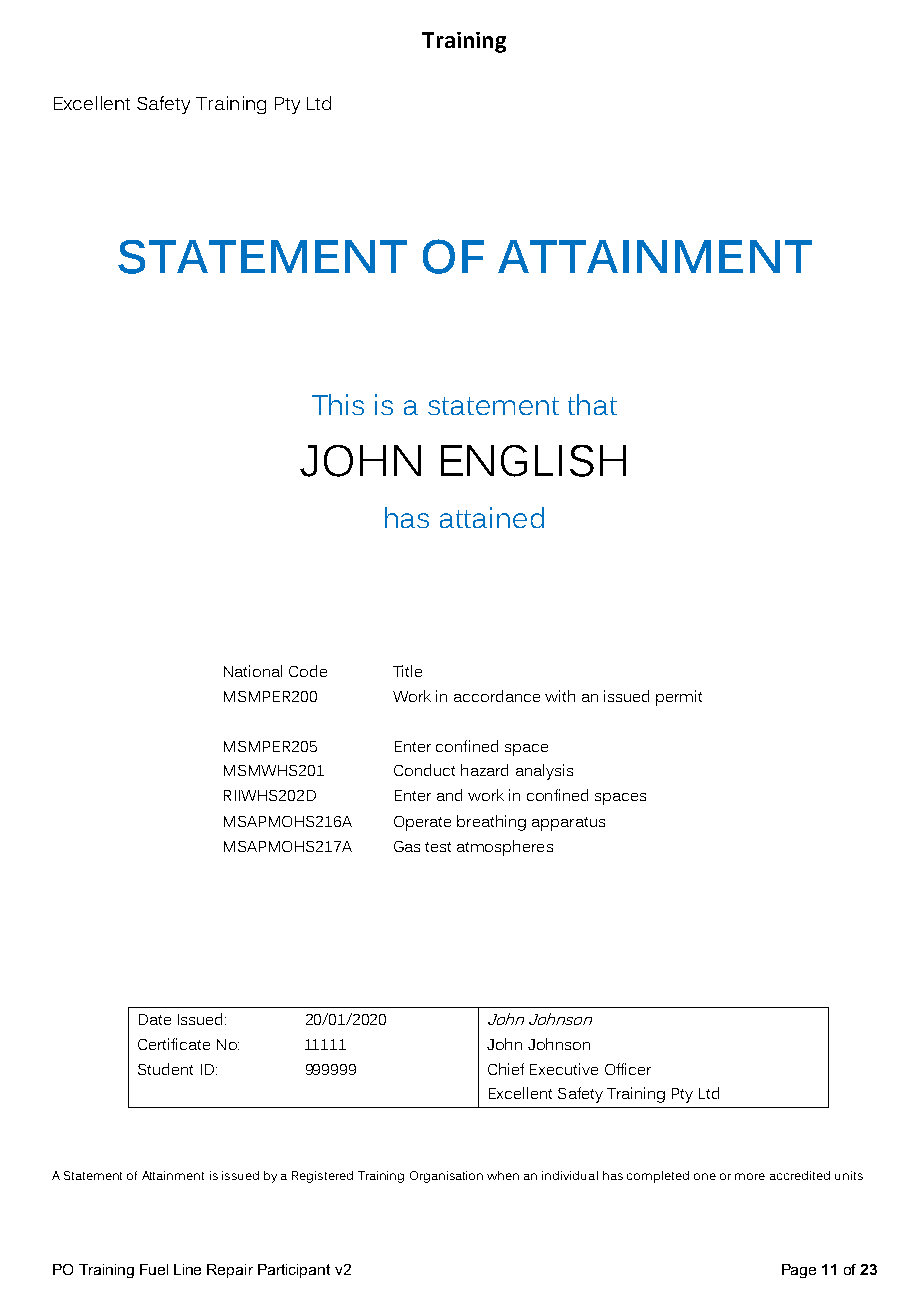 This screenshot has width=924, height=1308. I want to click on National, so click(253, 671).
